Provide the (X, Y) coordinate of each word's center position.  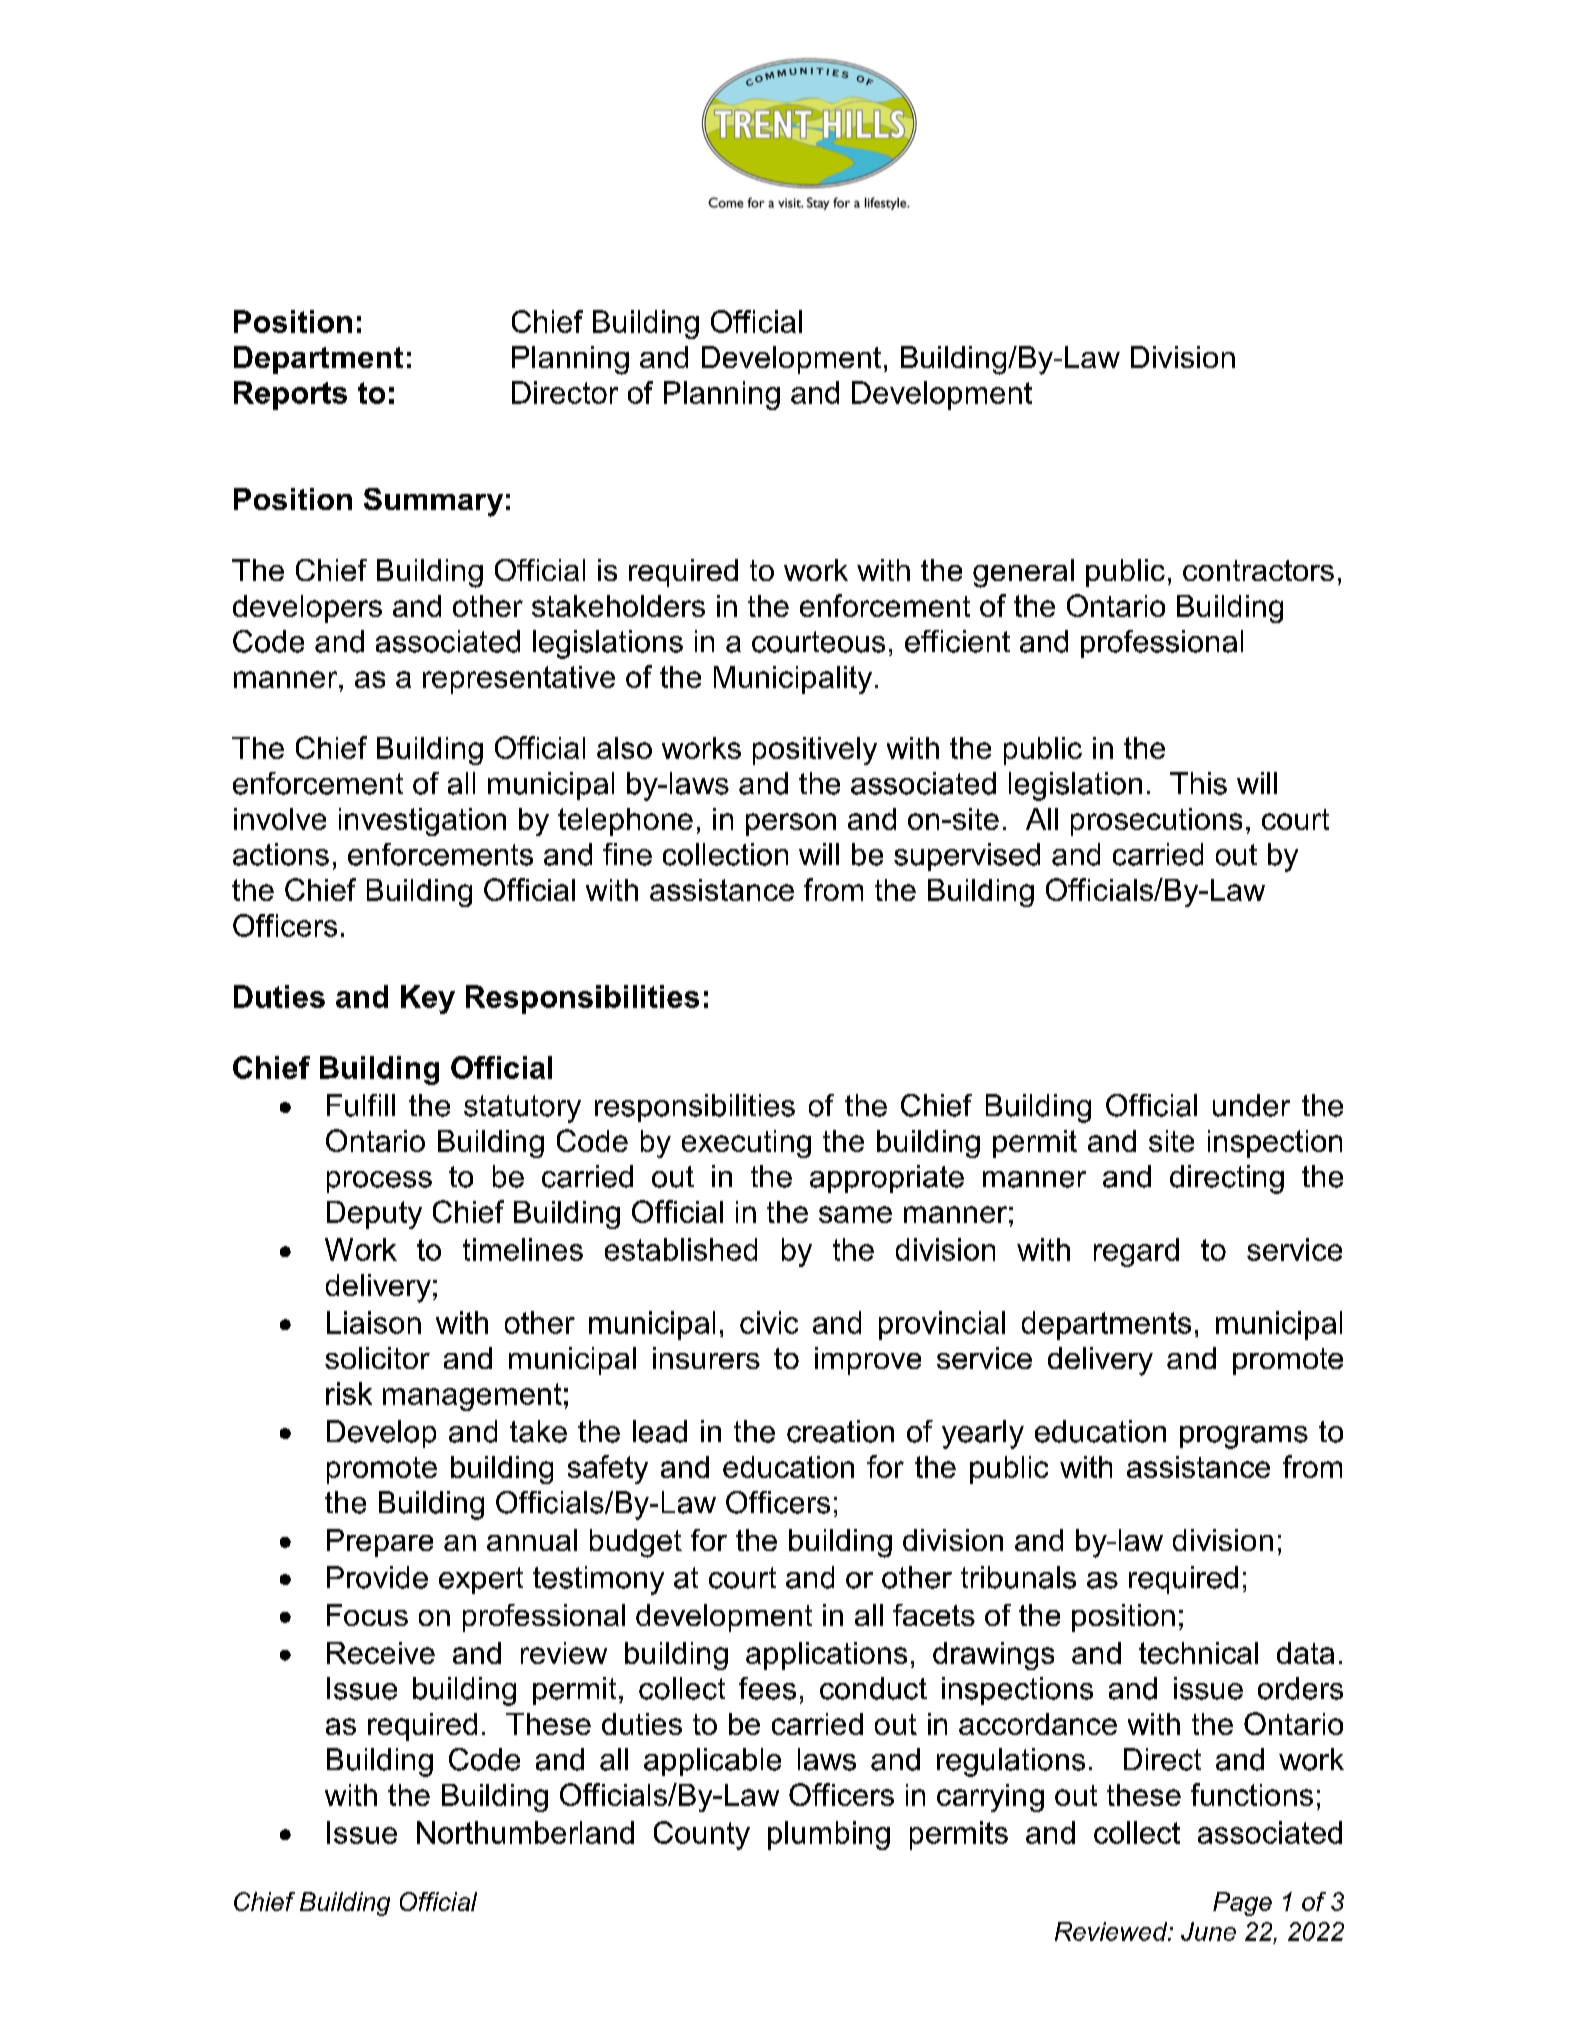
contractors (1258, 570)
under (1251, 1105)
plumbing (829, 1835)
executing (746, 1144)
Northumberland (525, 1832)
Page (1242, 1904)
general (1023, 573)
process (379, 1182)
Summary (433, 502)
